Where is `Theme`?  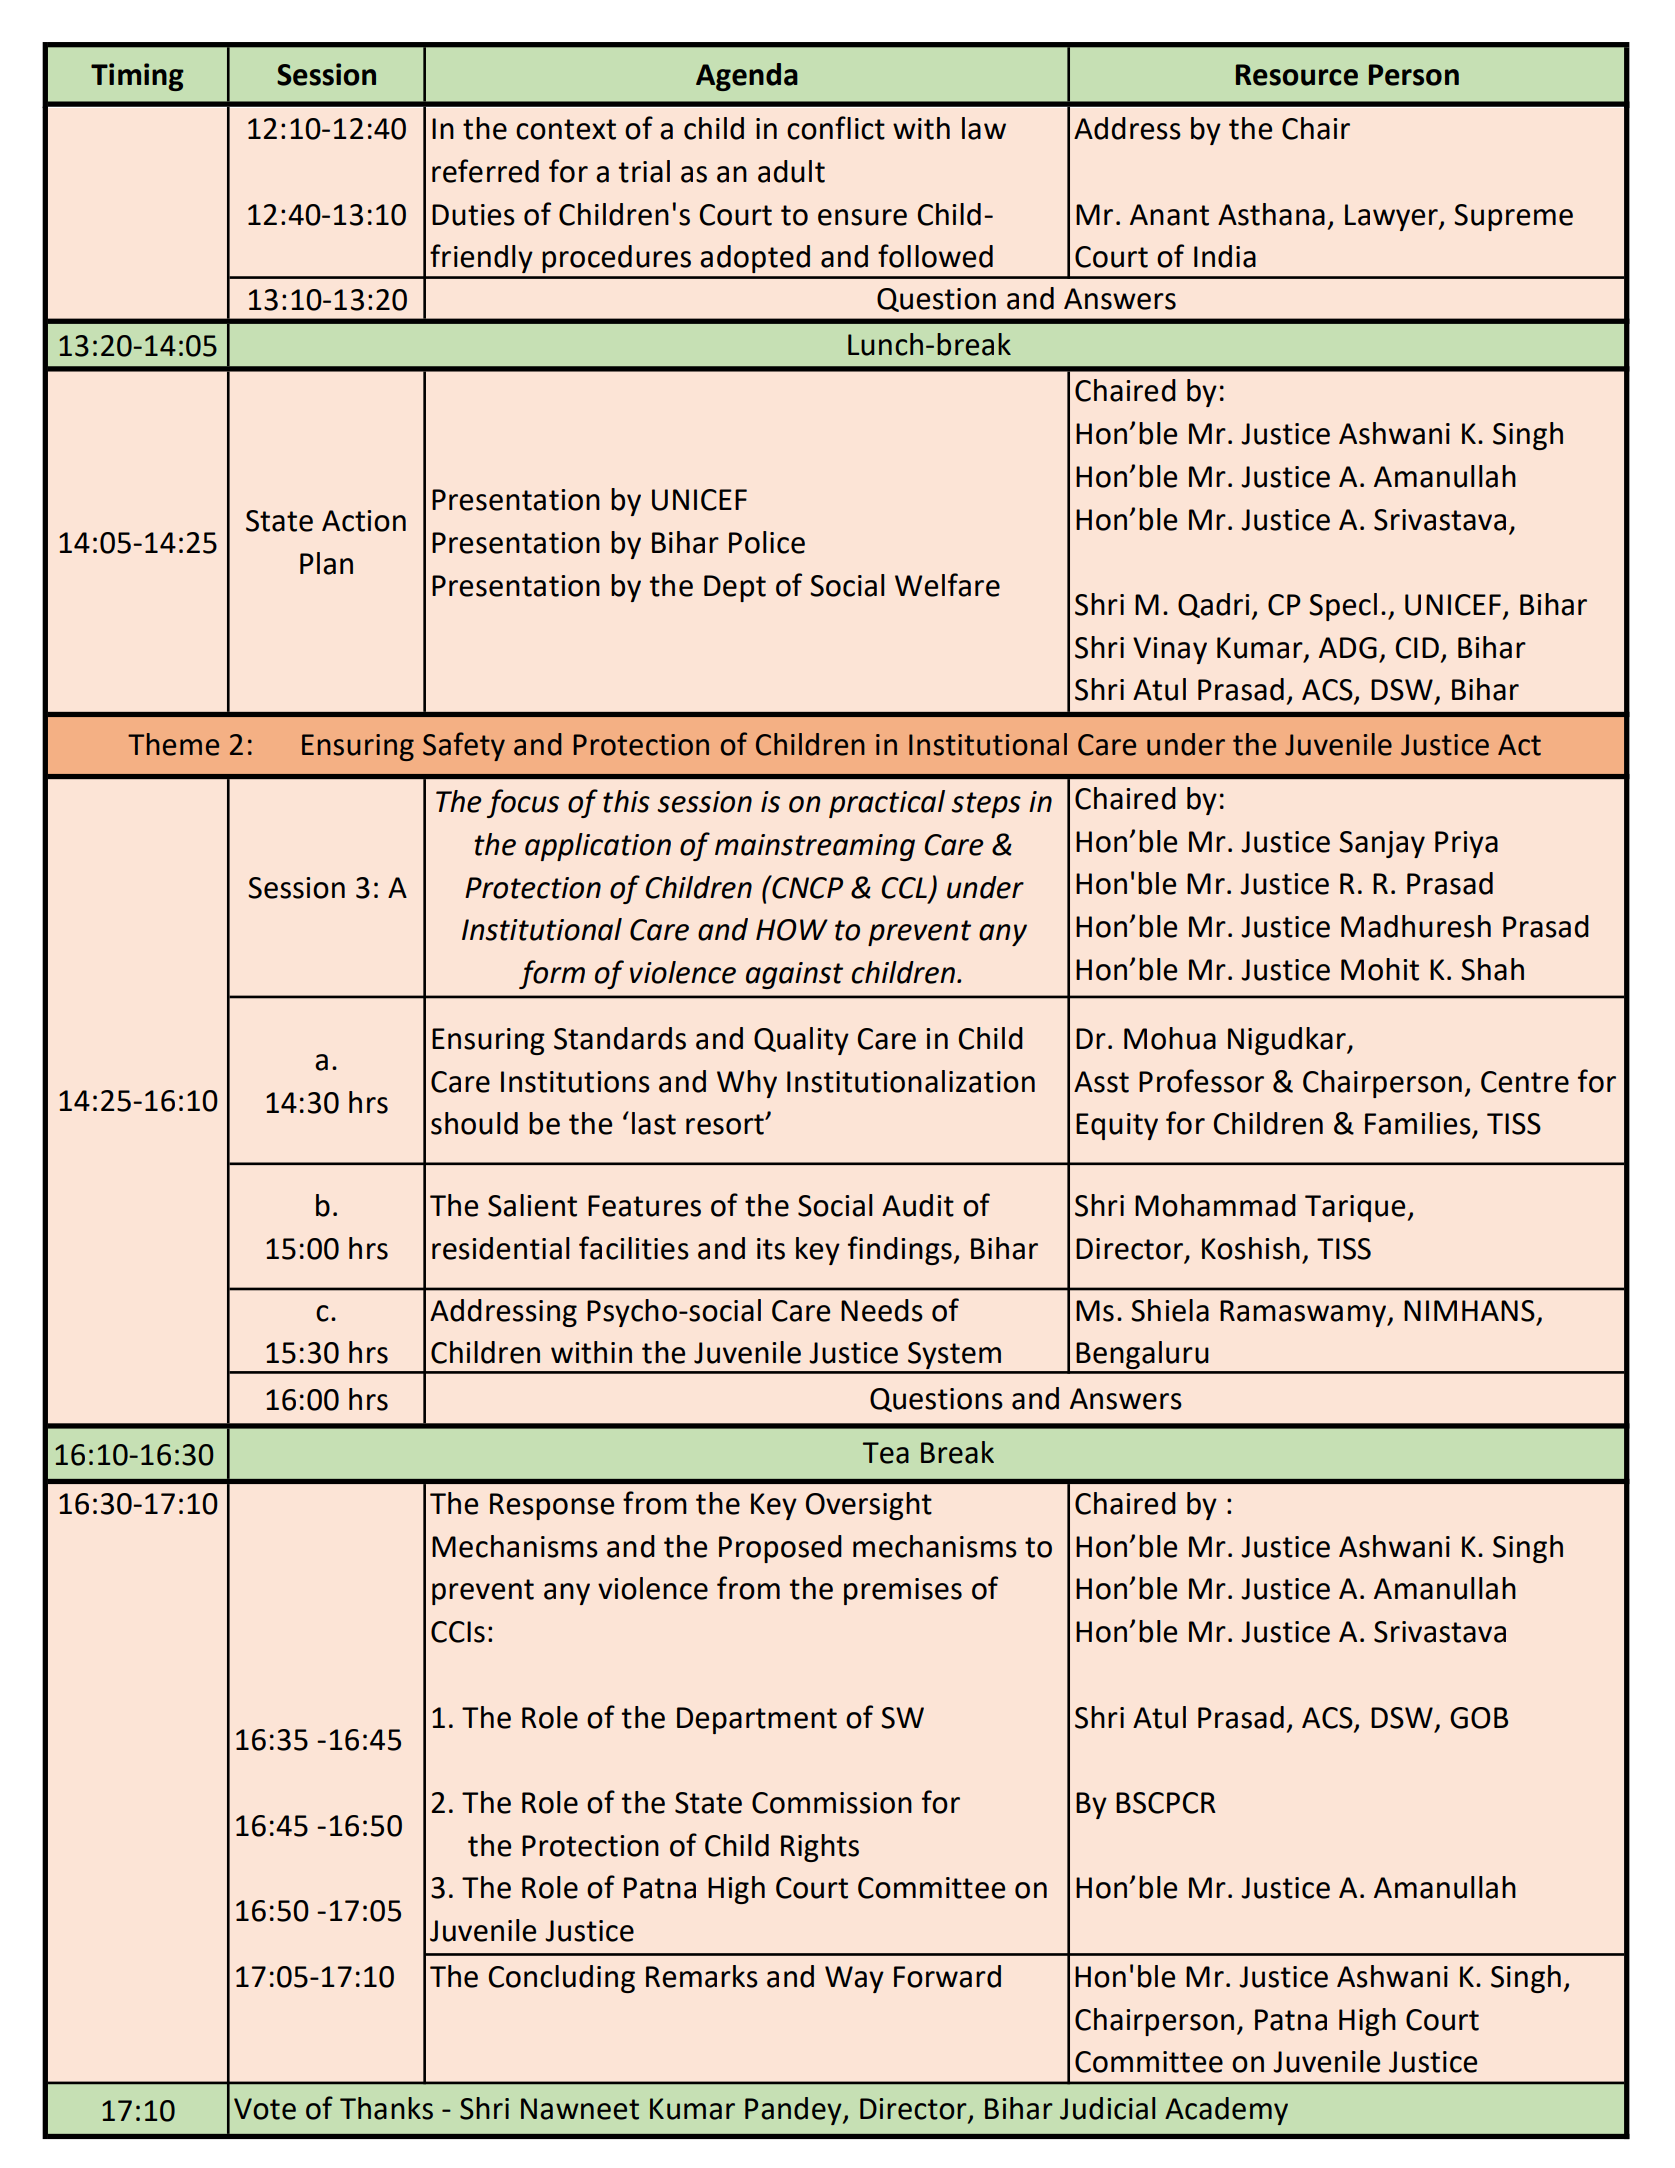
Theme is located at coordinates (173, 744).
